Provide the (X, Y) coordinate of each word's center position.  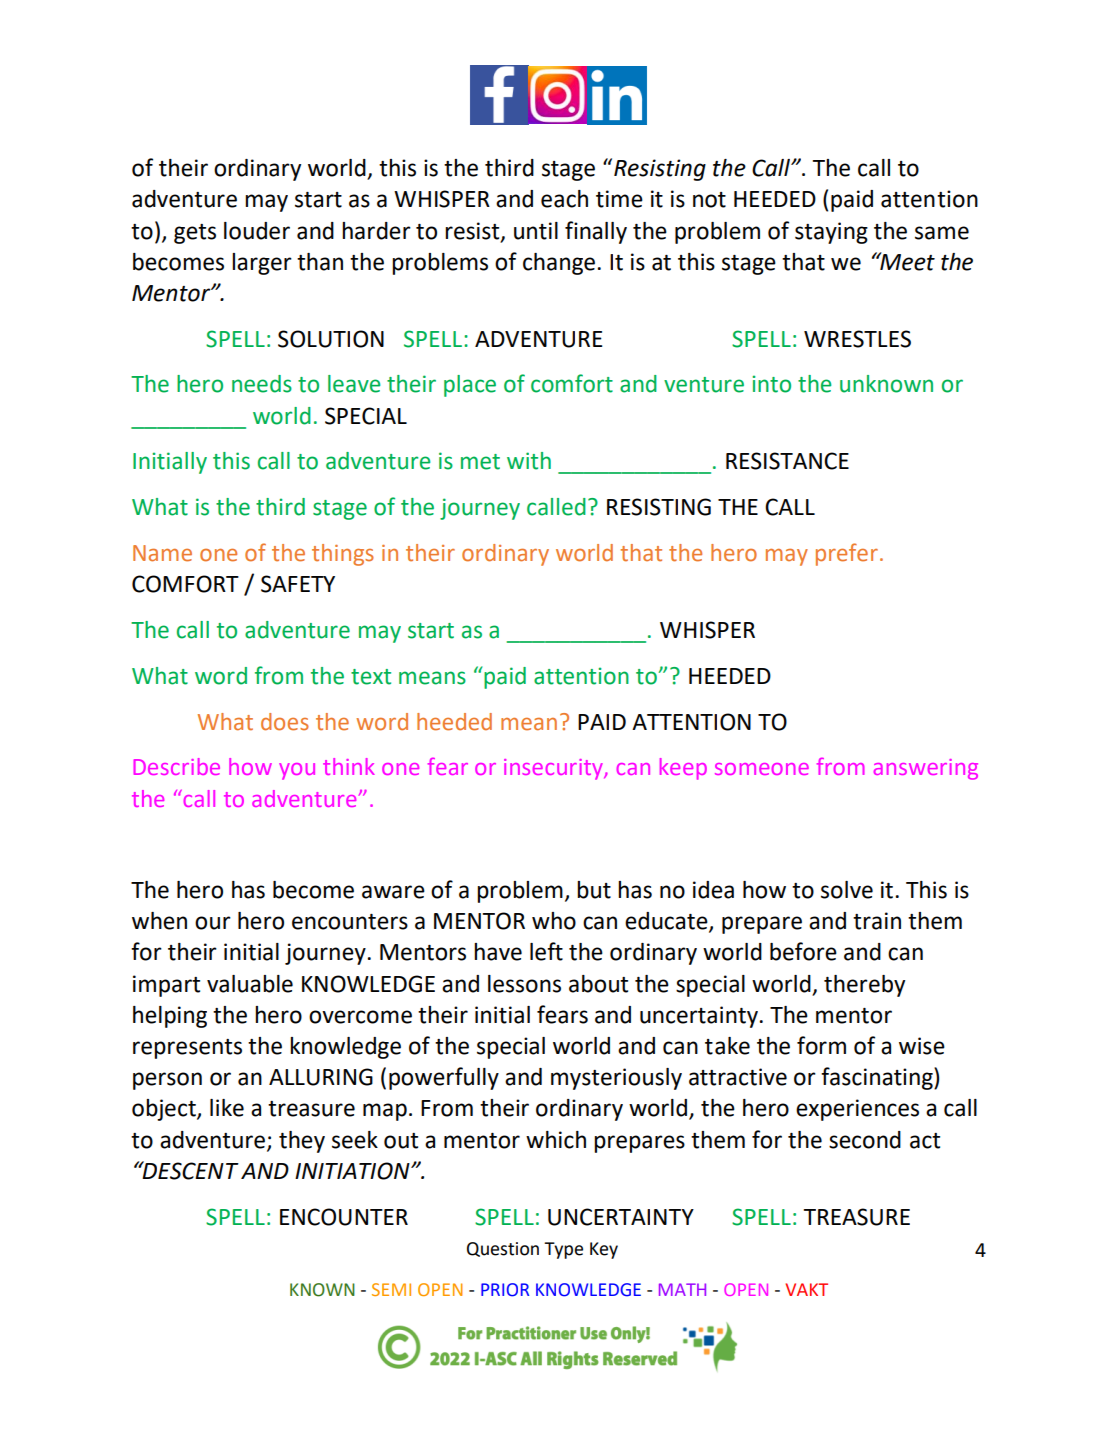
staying (831, 233)
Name (162, 553)
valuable (250, 984)
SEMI (391, 1289)
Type (563, 1250)
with (529, 461)
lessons (524, 984)
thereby (864, 986)
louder (257, 231)
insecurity (554, 769)
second (865, 1140)
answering (926, 769)
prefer (847, 554)
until (536, 231)
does (285, 722)
